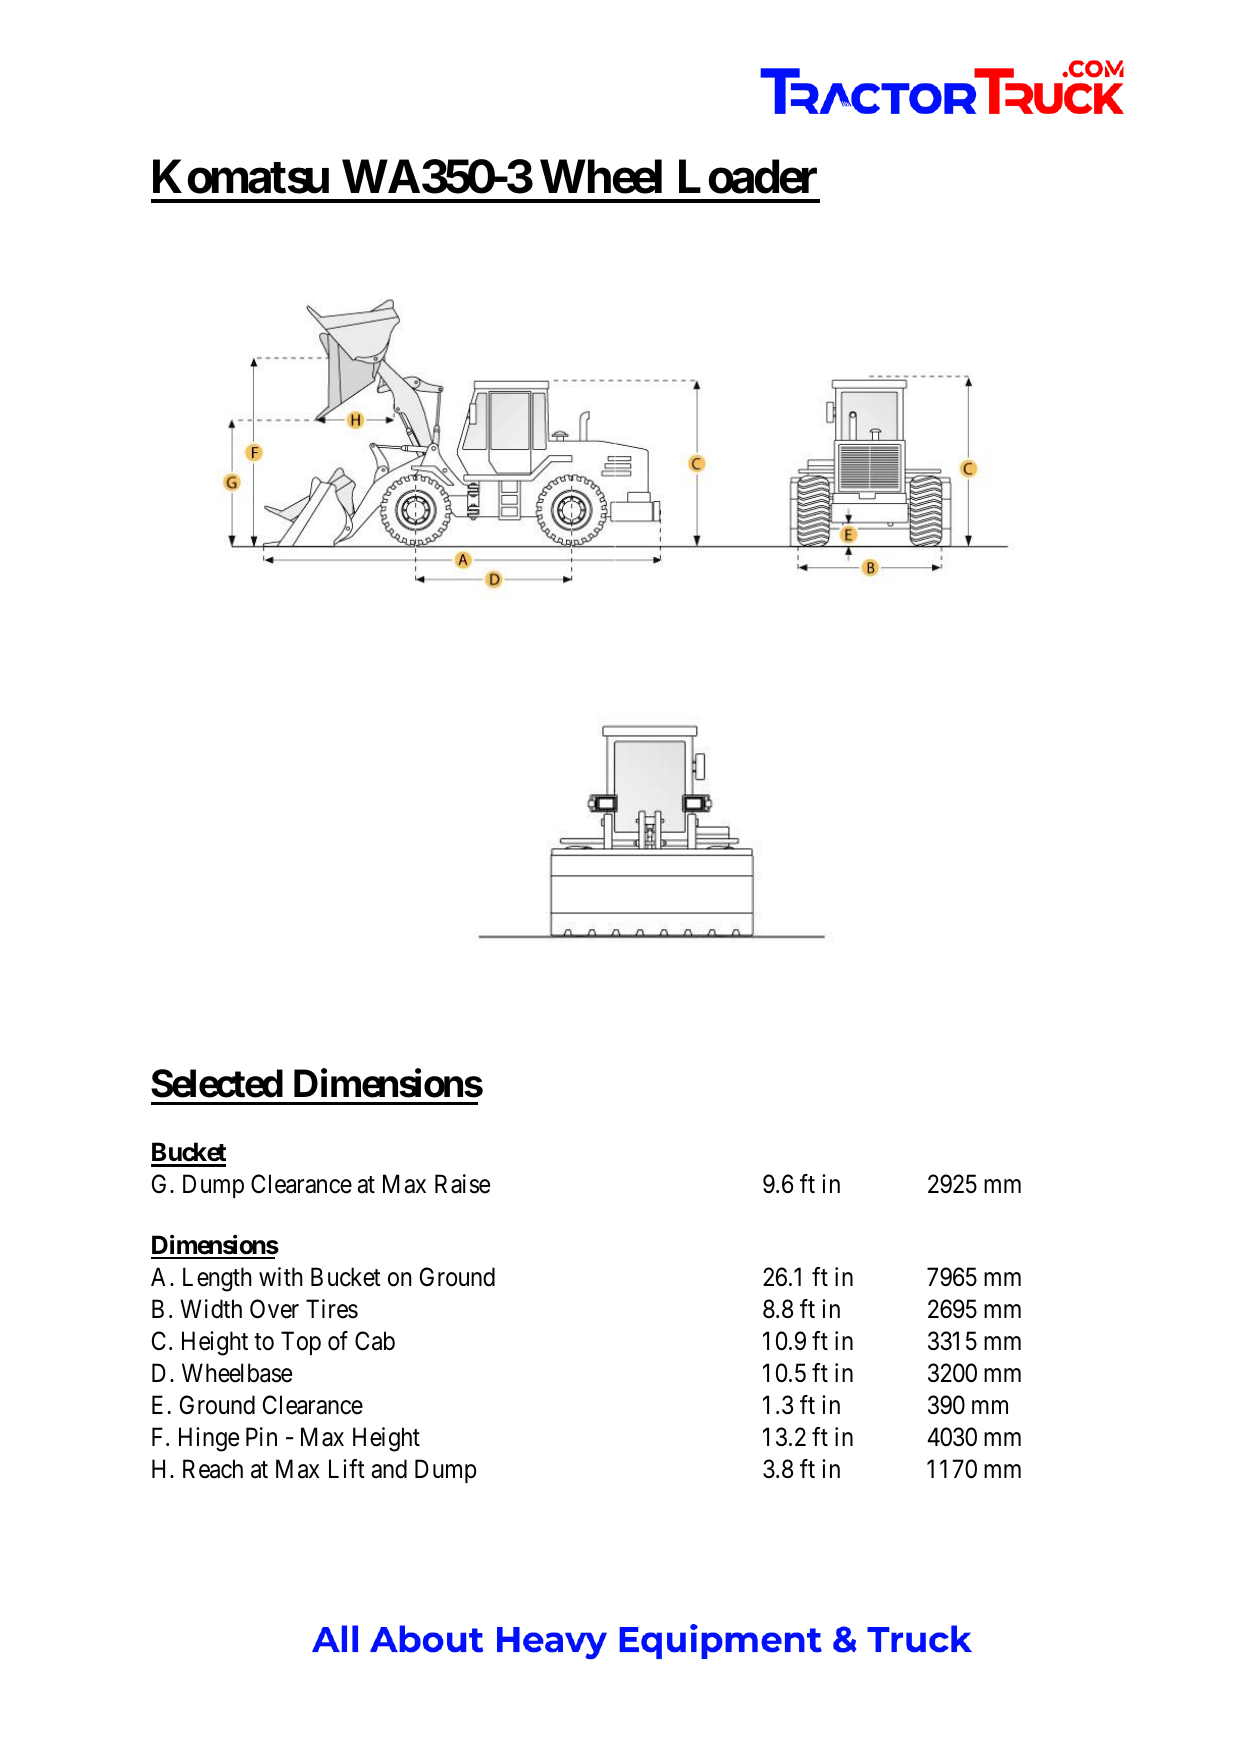 This screenshot has height=1761, width=1246. Describe the element at coordinates (217, 1083) in the screenshot. I see `Selected` at that location.
